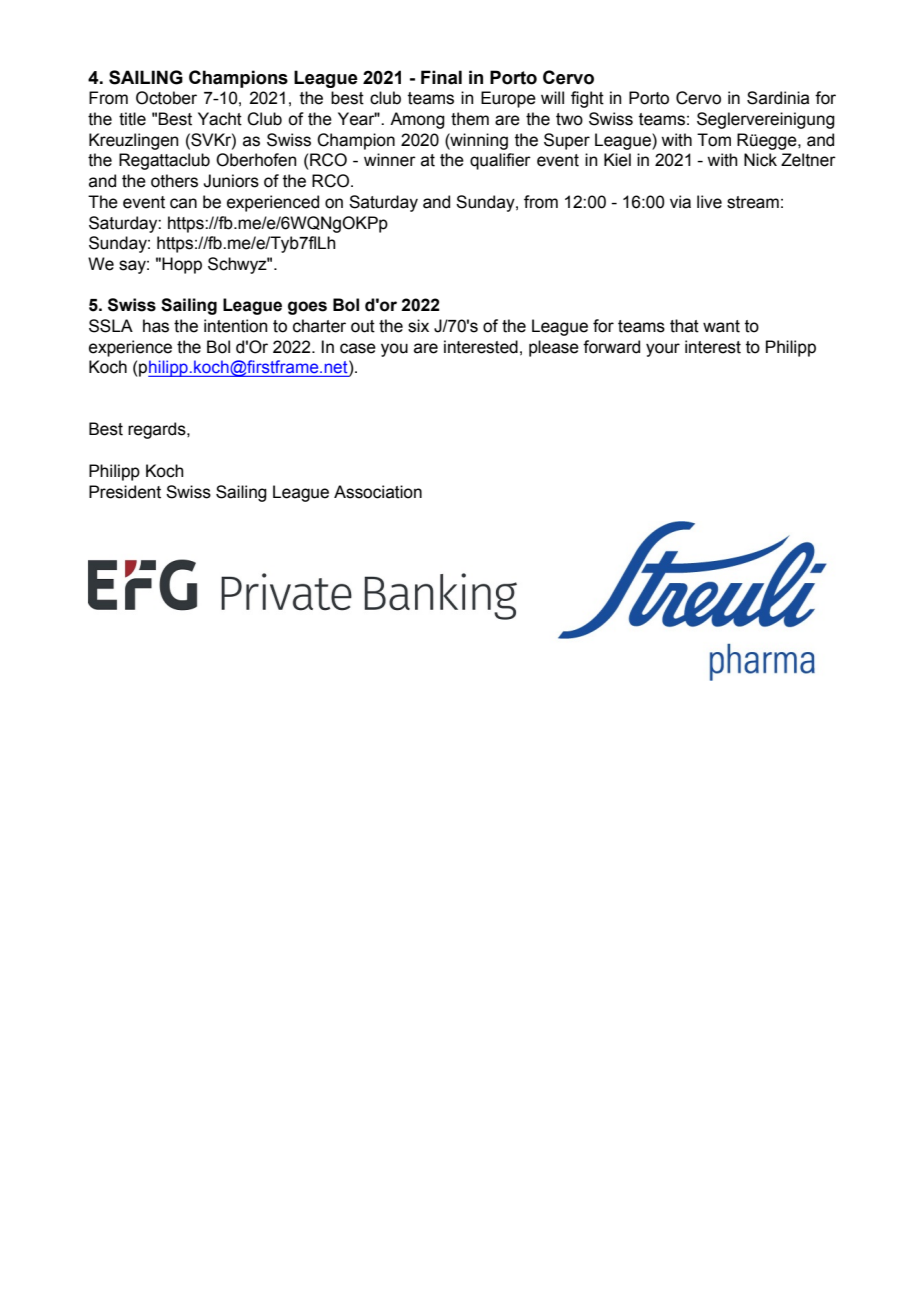 The width and height of the image is (924, 1308). What do you see at coordinates (684, 326) in the image?
I see `that` at bounding box center [684, 326].
